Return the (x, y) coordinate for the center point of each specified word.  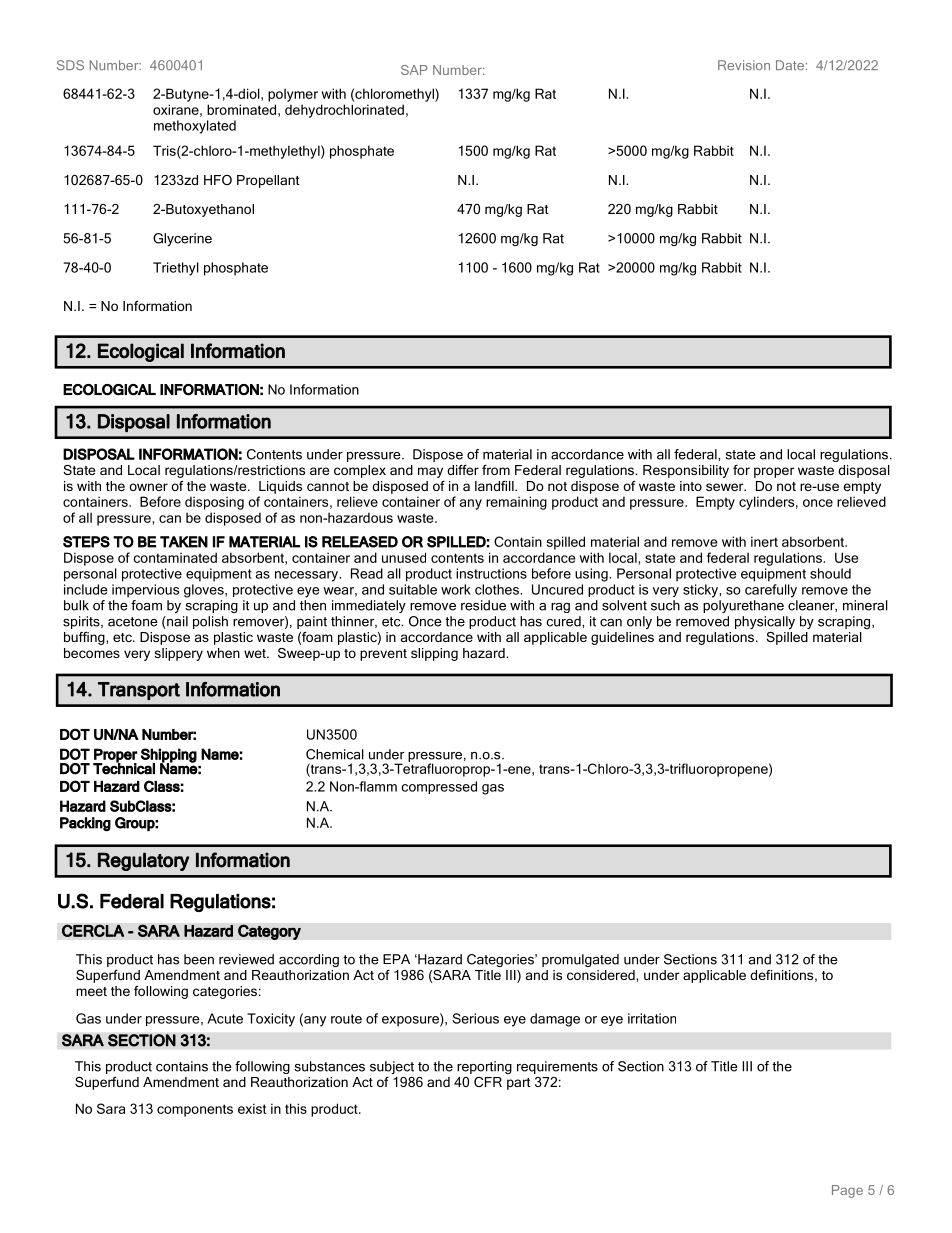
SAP (414, 70)
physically (765, 622)
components (195, 1110)
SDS (70, 65)
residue (483, 605)
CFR (488, 1082)
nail (176, 622)
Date (790, 65)
